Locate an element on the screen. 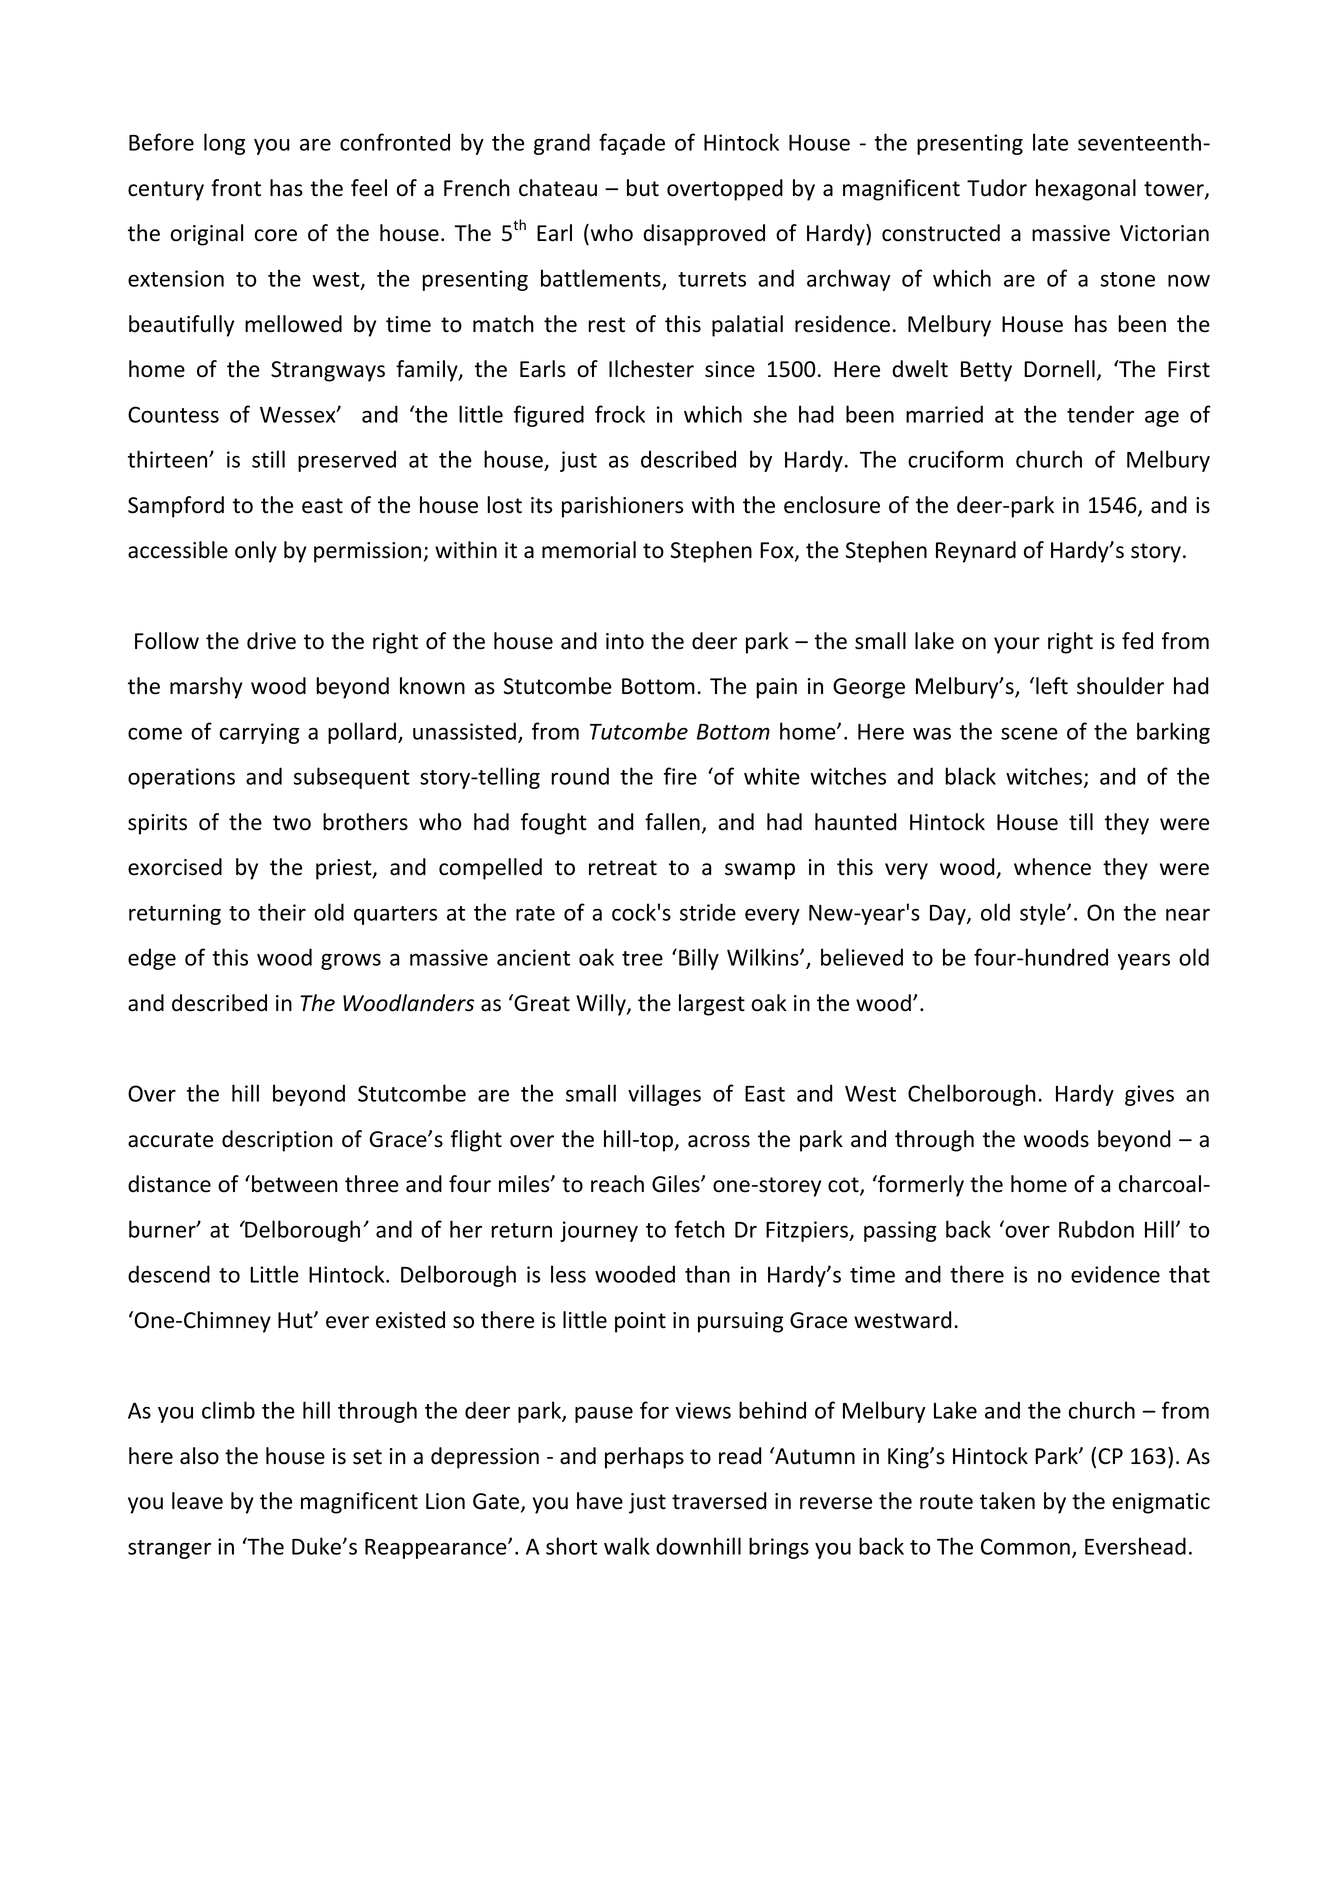 The height and width of the screenshot is (1893, 1338). grows is located at coordinates (351, 962).
